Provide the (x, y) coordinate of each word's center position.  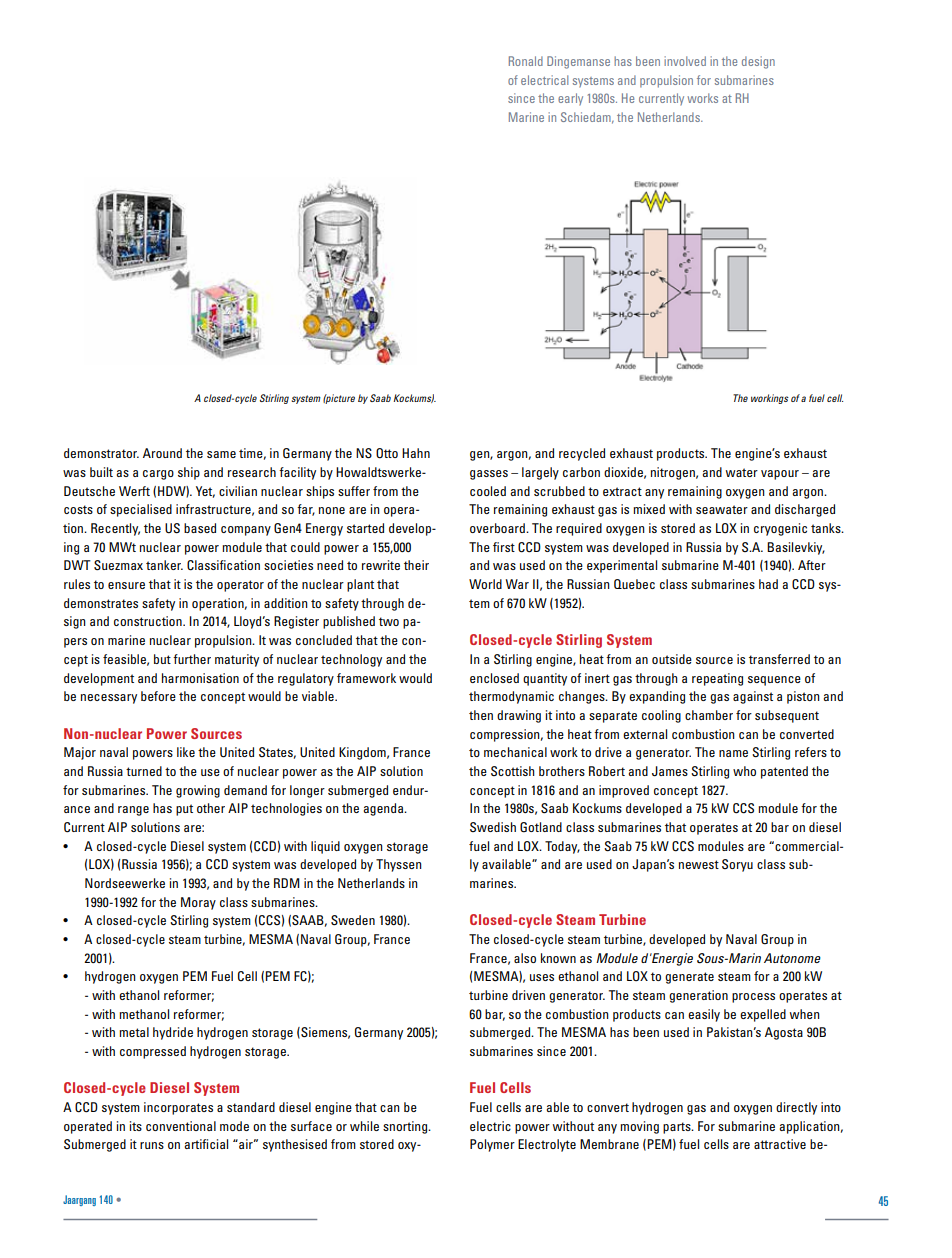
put (184, 810)
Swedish (493, 827)
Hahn (416, 453)
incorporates (178, 1108)
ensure (126, 585)
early (570, 99)
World (485, 584)
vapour (780, 475)
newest (699, 864)
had (768, 584)
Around (162, 453)
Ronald (526, 61)
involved (685, 61)
